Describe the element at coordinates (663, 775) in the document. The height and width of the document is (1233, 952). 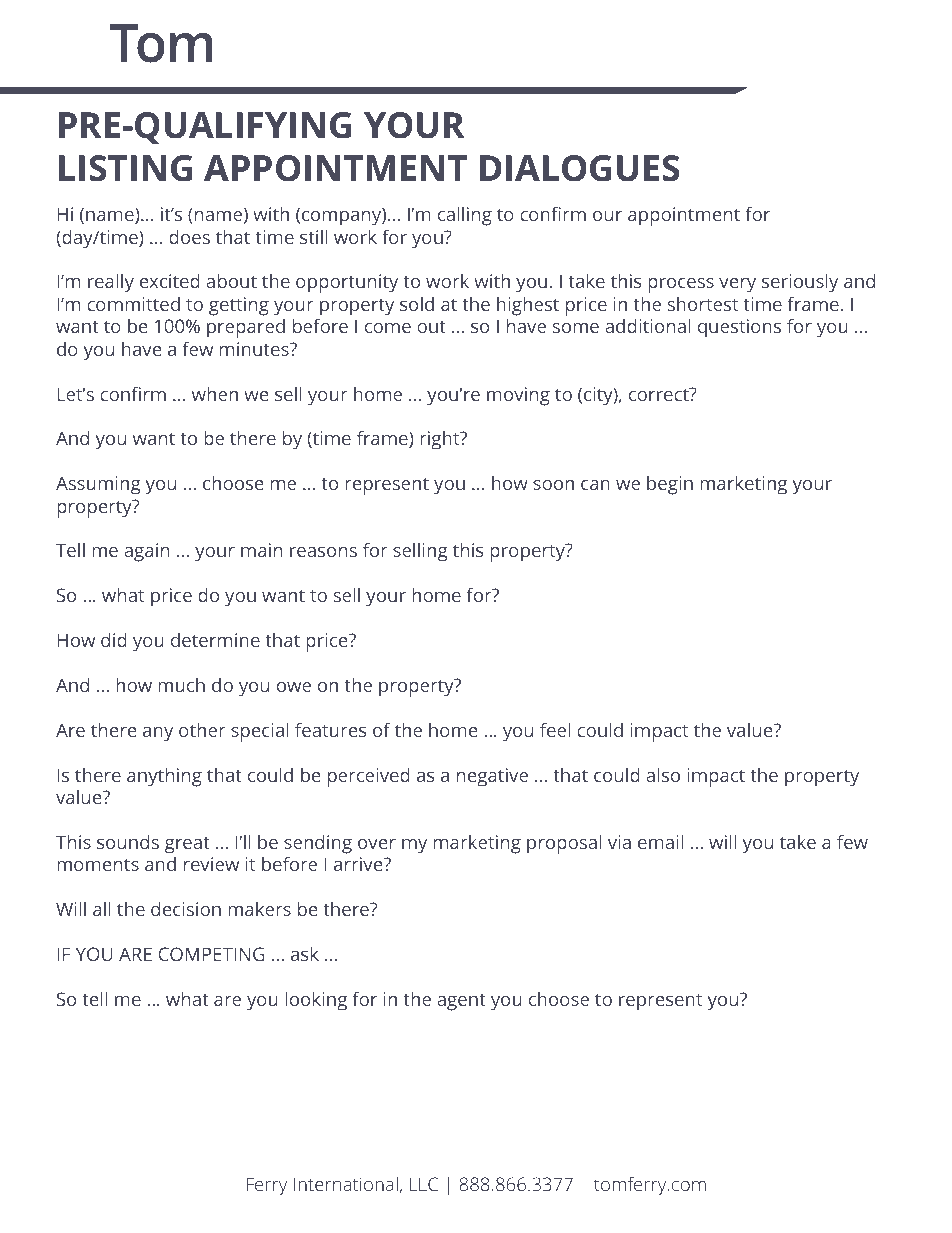
I see `also` at that location.
